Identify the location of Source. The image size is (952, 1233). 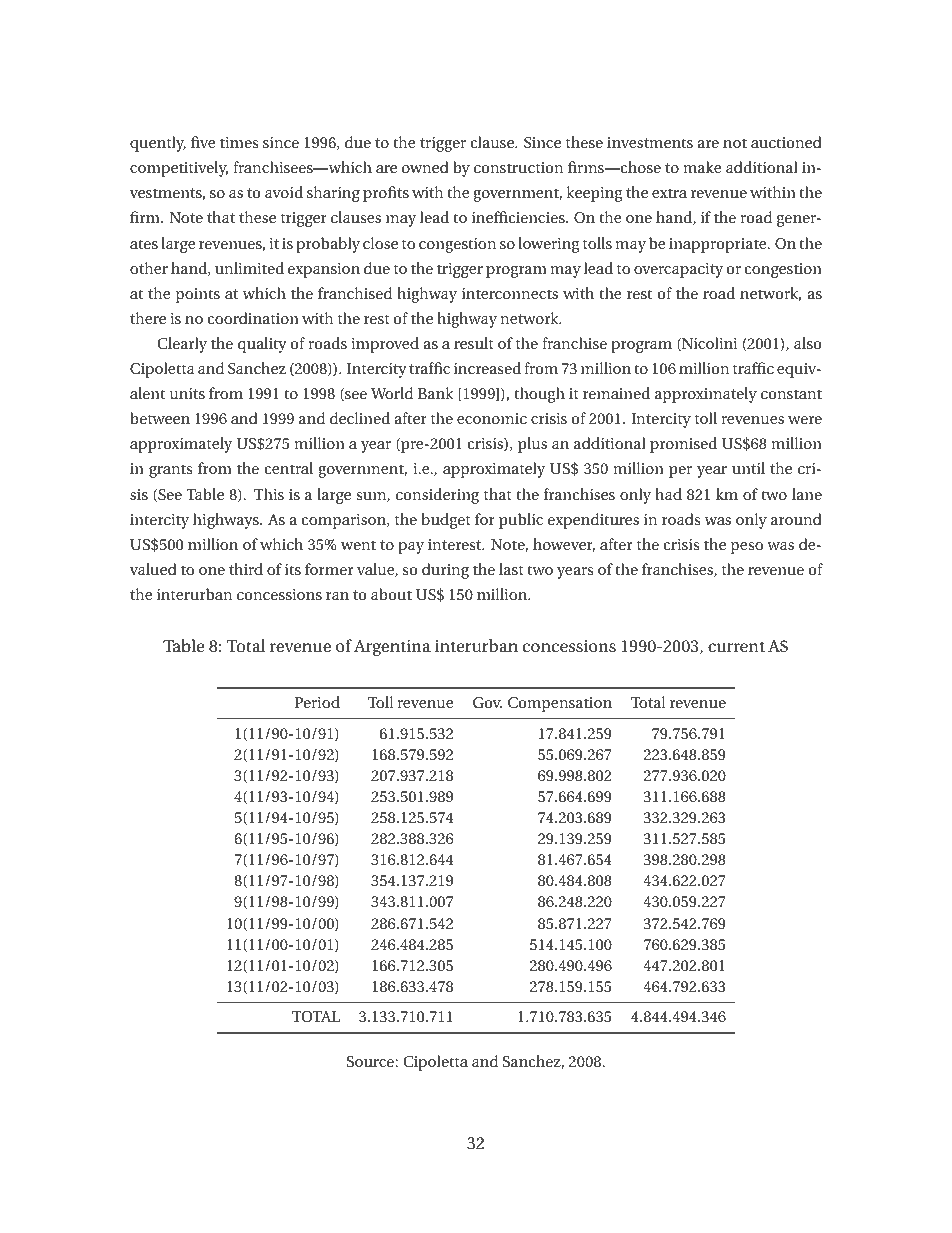
(371, 1061).
